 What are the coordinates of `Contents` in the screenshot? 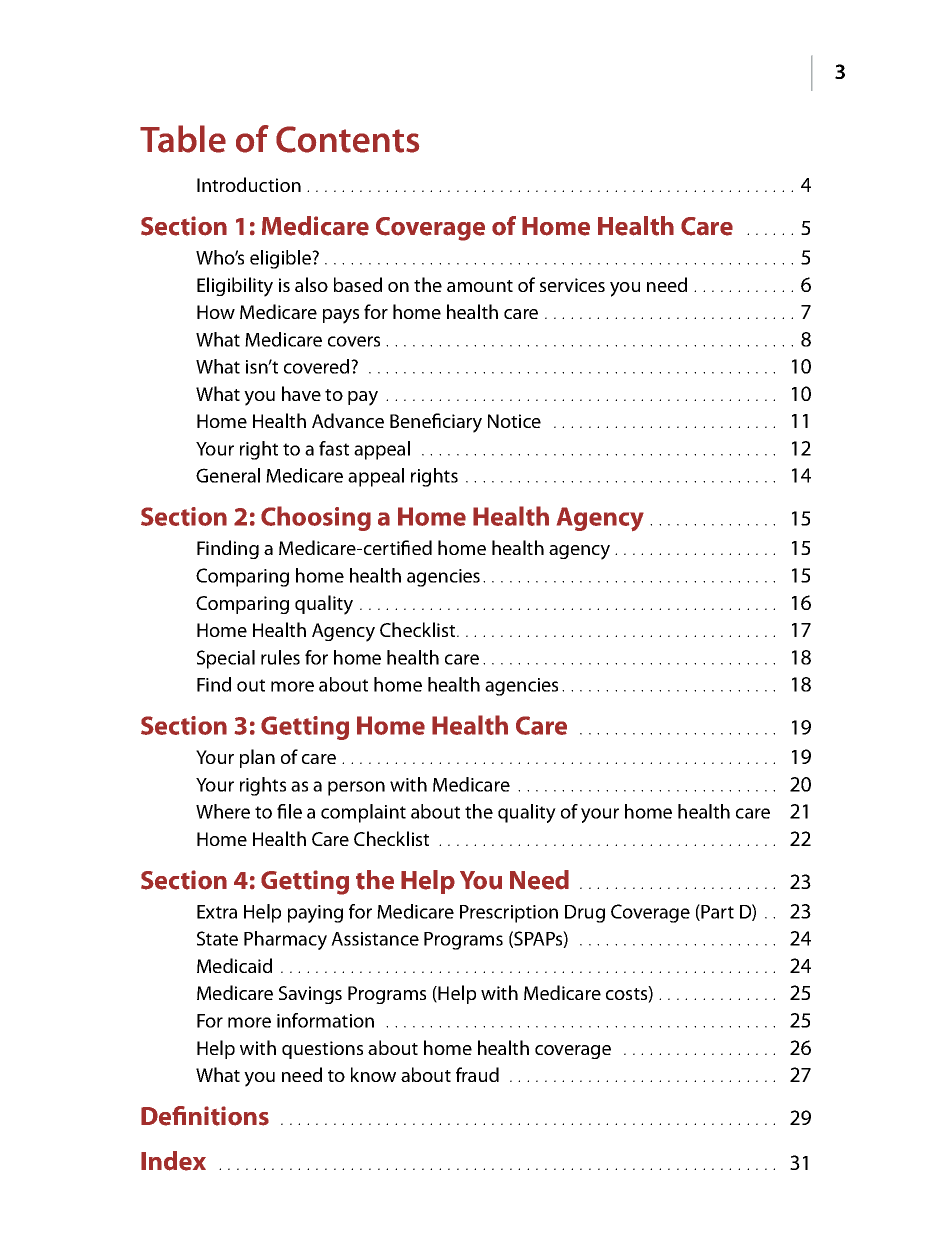 It's located at (347, 139).
